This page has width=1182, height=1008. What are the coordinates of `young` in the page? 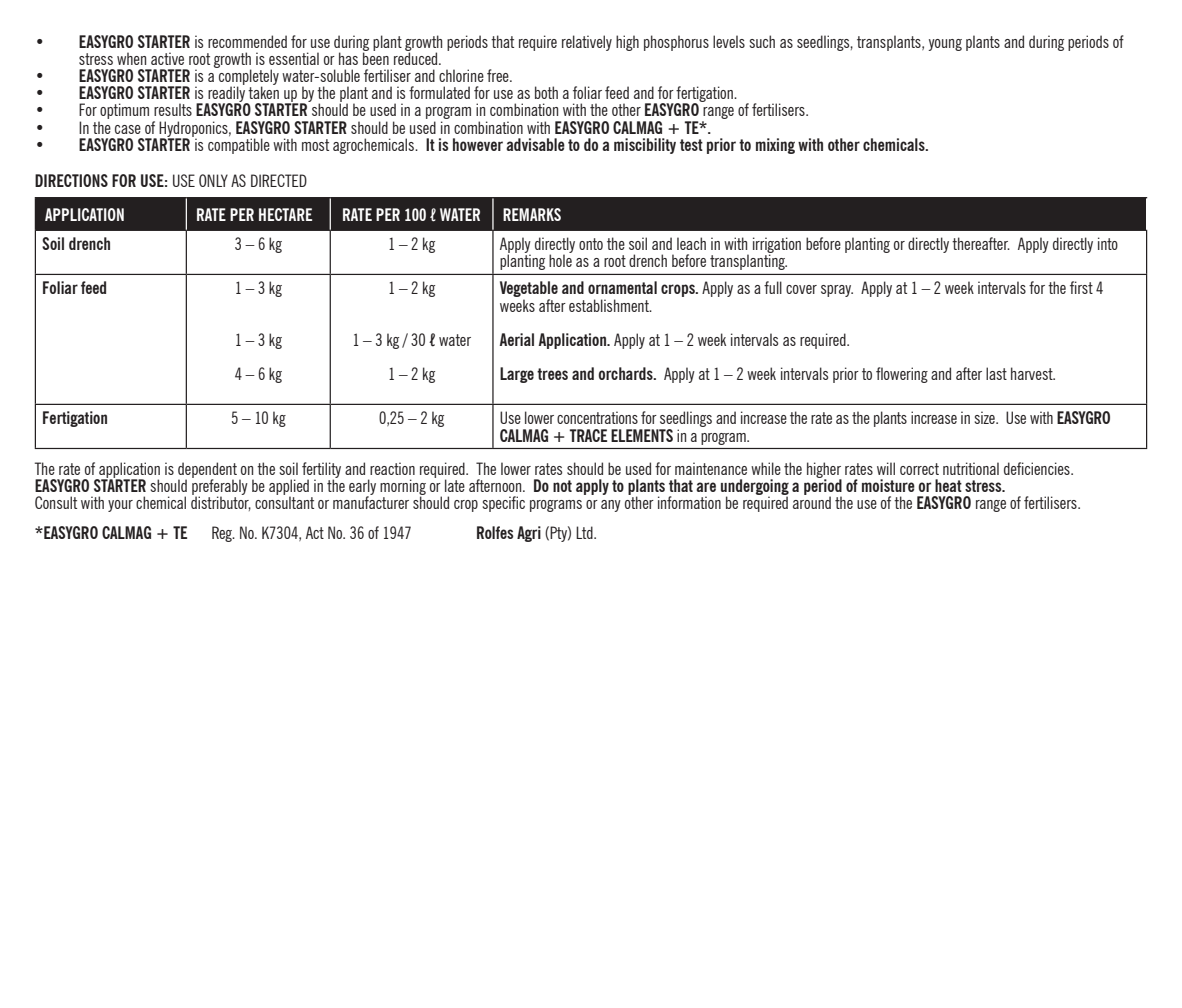 It's located at (945, 45).
